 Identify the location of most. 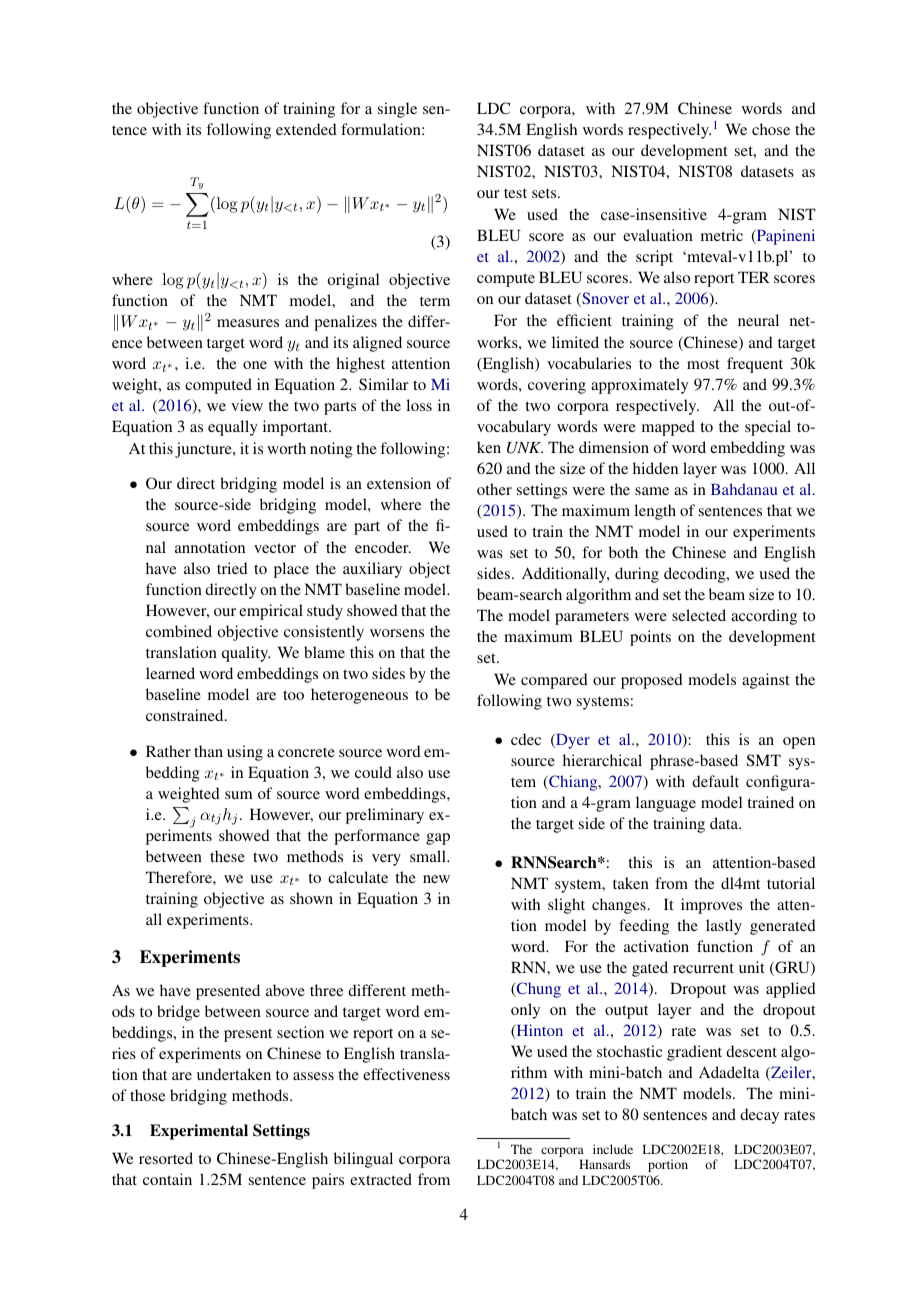
(703, 364).
